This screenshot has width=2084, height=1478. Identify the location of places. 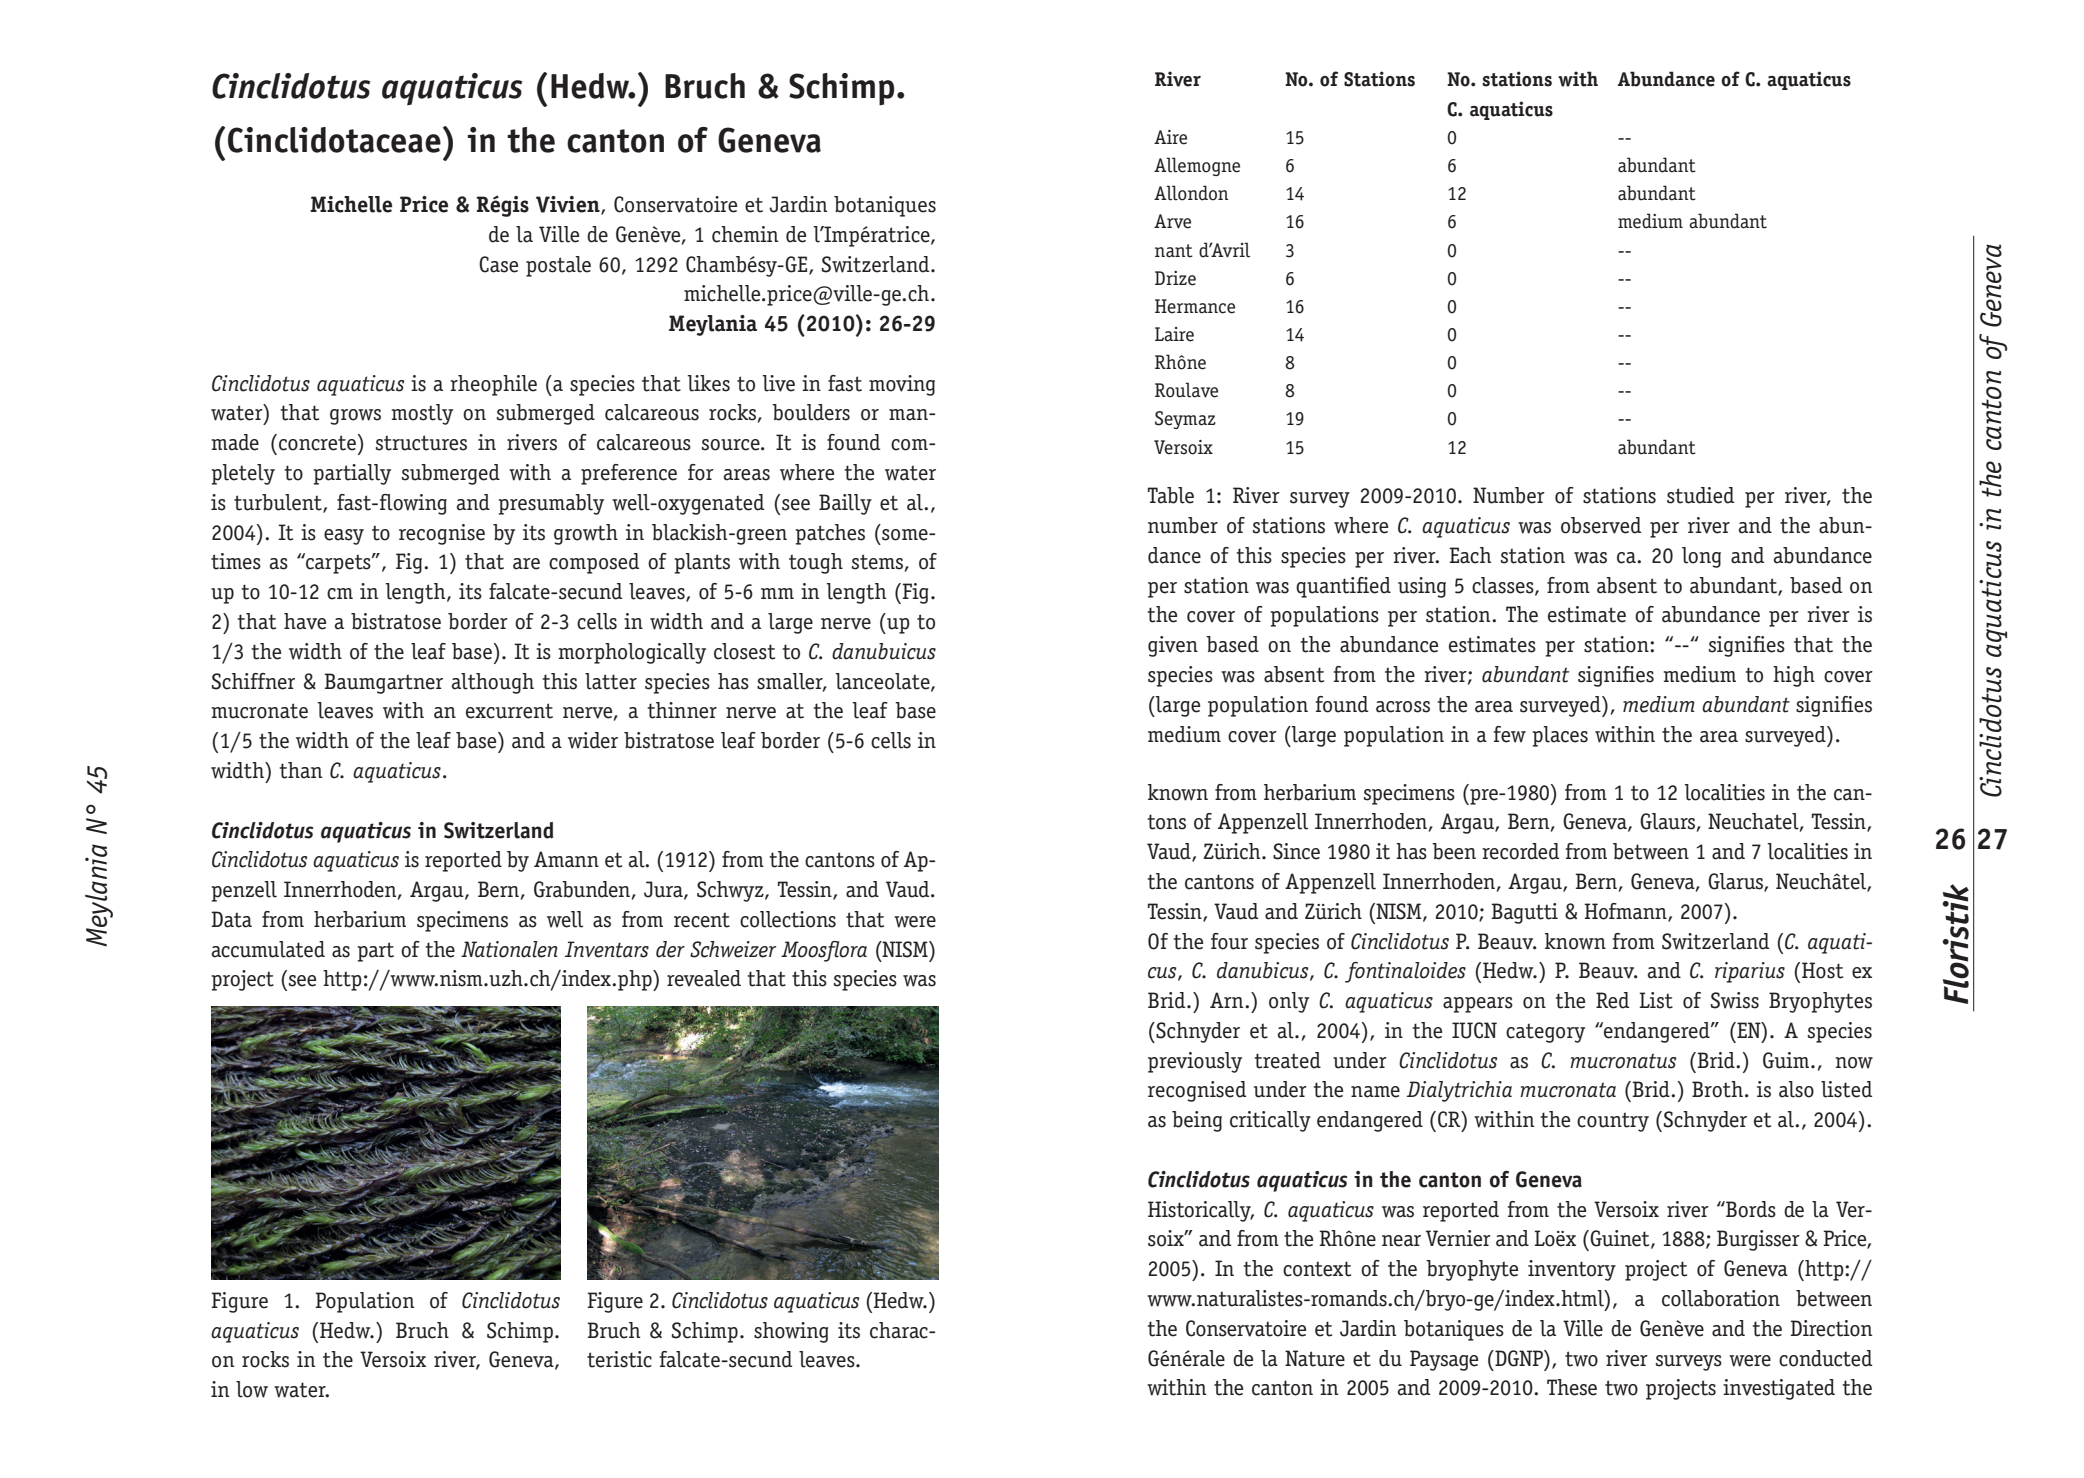
(1560, 736).
